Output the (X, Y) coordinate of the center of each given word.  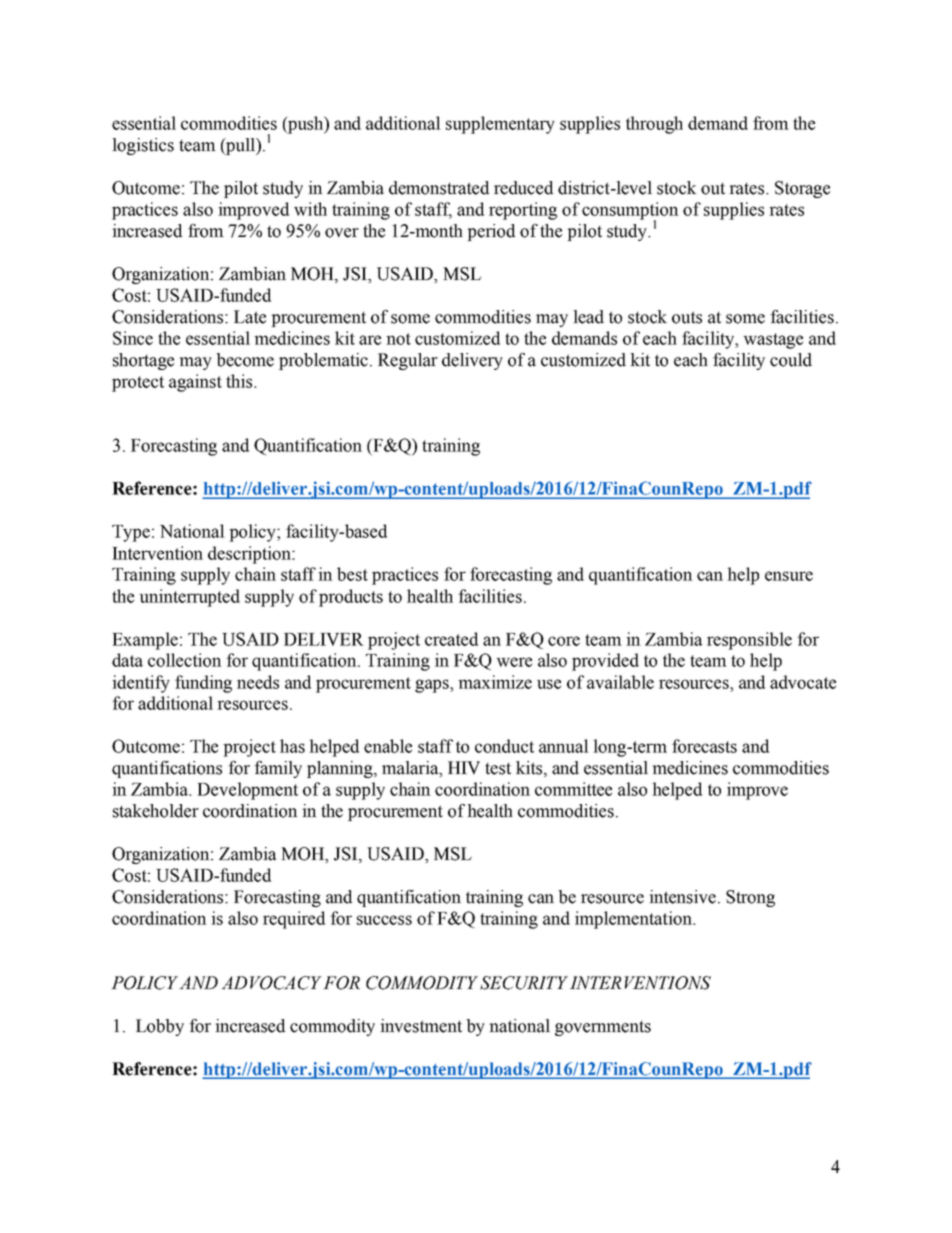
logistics (143, 146)
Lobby (160, 1027)
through (654, 125)
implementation (634, 920)
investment (421, 1026)
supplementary (500, 125)
